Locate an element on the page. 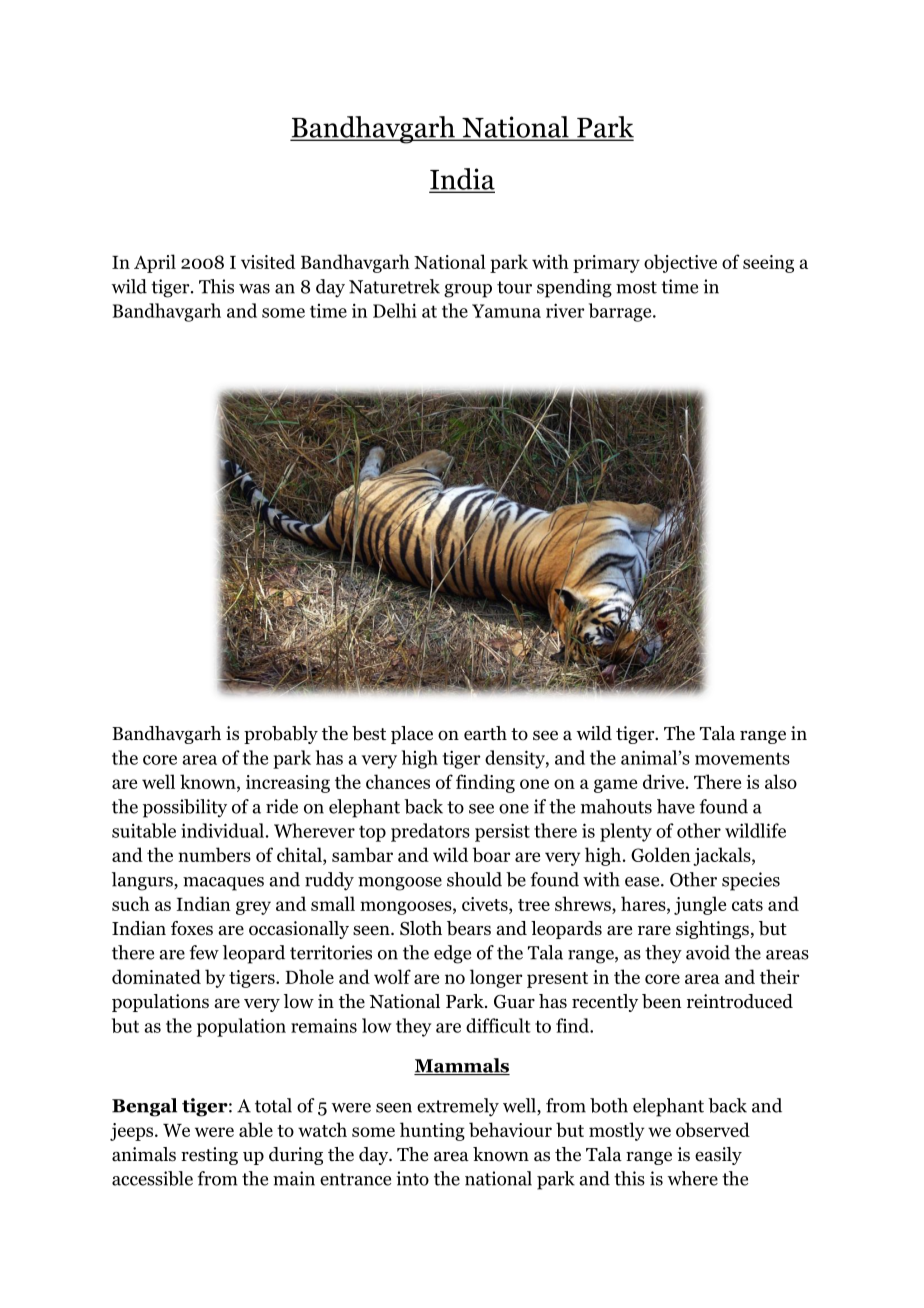 The width and height of the page is (924, 1308). was is located at coordinates (254, 289).
